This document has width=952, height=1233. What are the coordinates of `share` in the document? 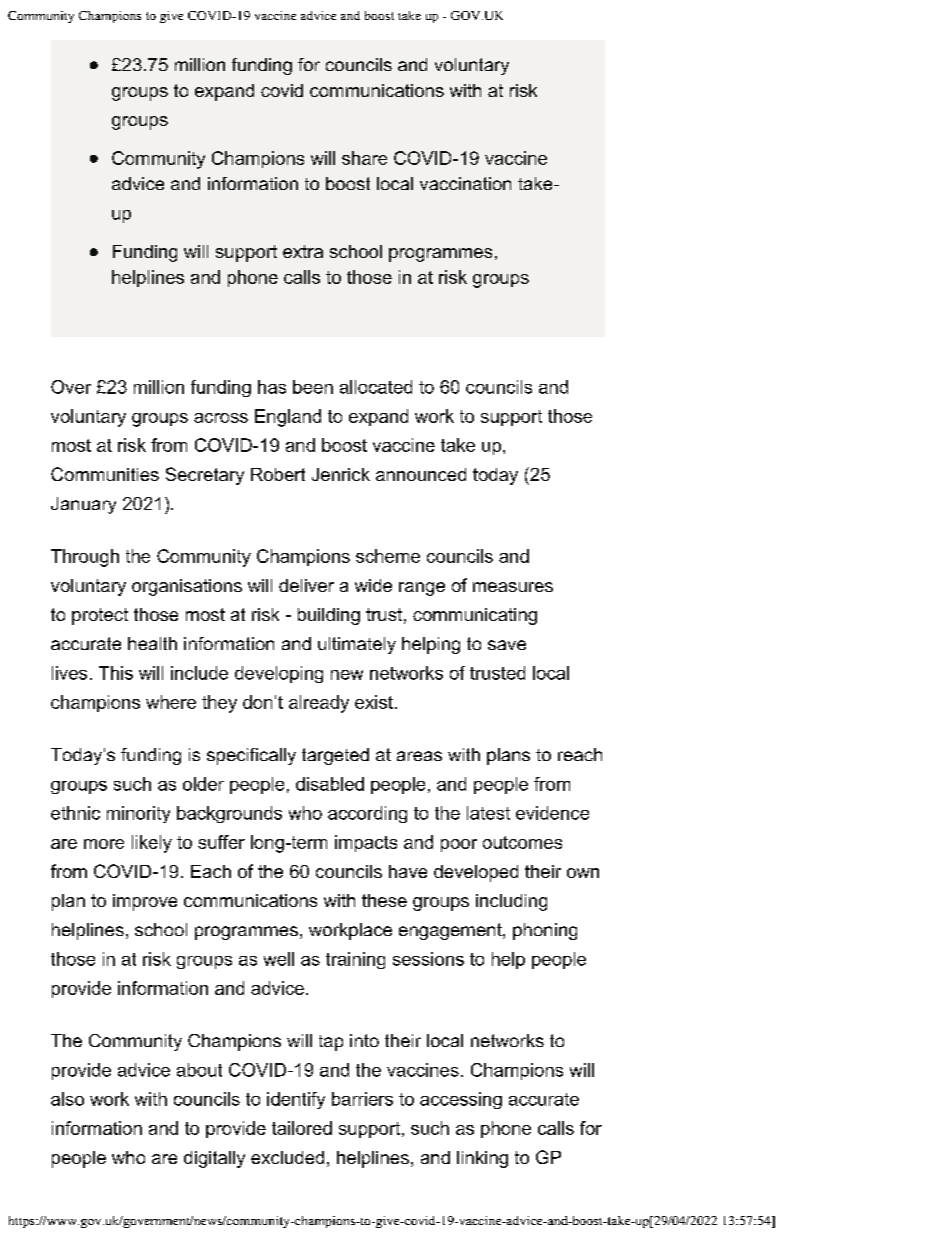 It's located at (364, 158).
